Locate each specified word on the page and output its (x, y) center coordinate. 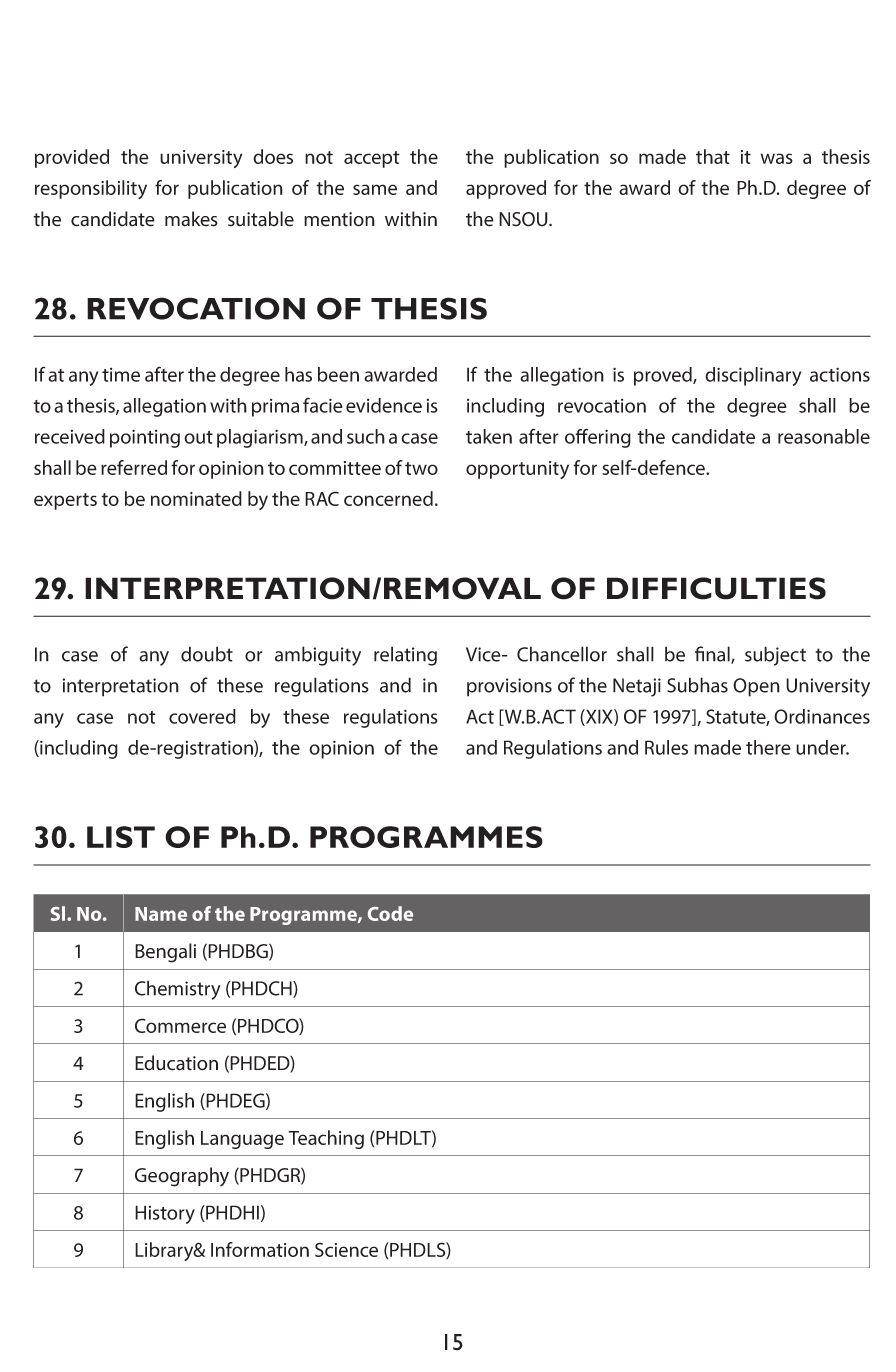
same (375, 189)
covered (202, 716)
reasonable (824, 436)
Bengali (165, 953)
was (777, 158)
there (768, 747)
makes (191, 219)
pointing (145, 438)
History (165, 1214)
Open (756, 687)
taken (489, 436)
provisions (509, 687)
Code (390, 913)
